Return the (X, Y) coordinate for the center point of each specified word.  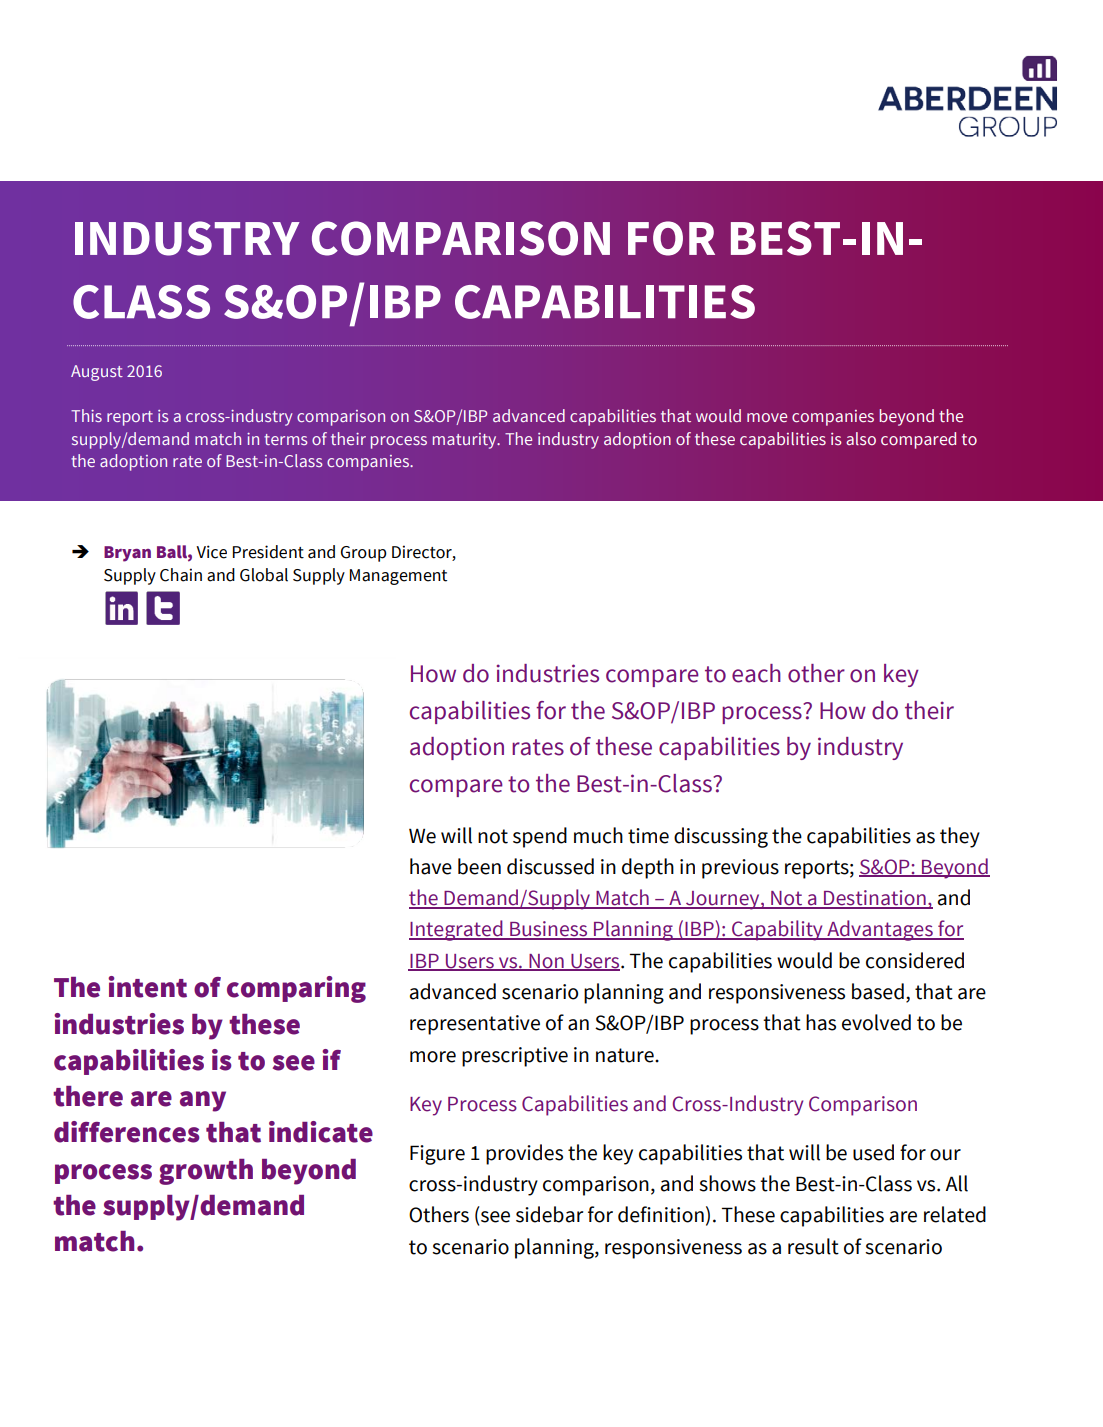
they (960, 837)
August (97, 373)
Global (264, 575)
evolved (876, 1022)
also (861, 438)
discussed (550, 866)
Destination (875, 899)
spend (540, 837)
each (756, 673)
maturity (466, 441)
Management (398, 577)
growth (206, 1172)
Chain (181, 575)
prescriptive (515, 1057)
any (203, 1101)
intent (147, 987)
